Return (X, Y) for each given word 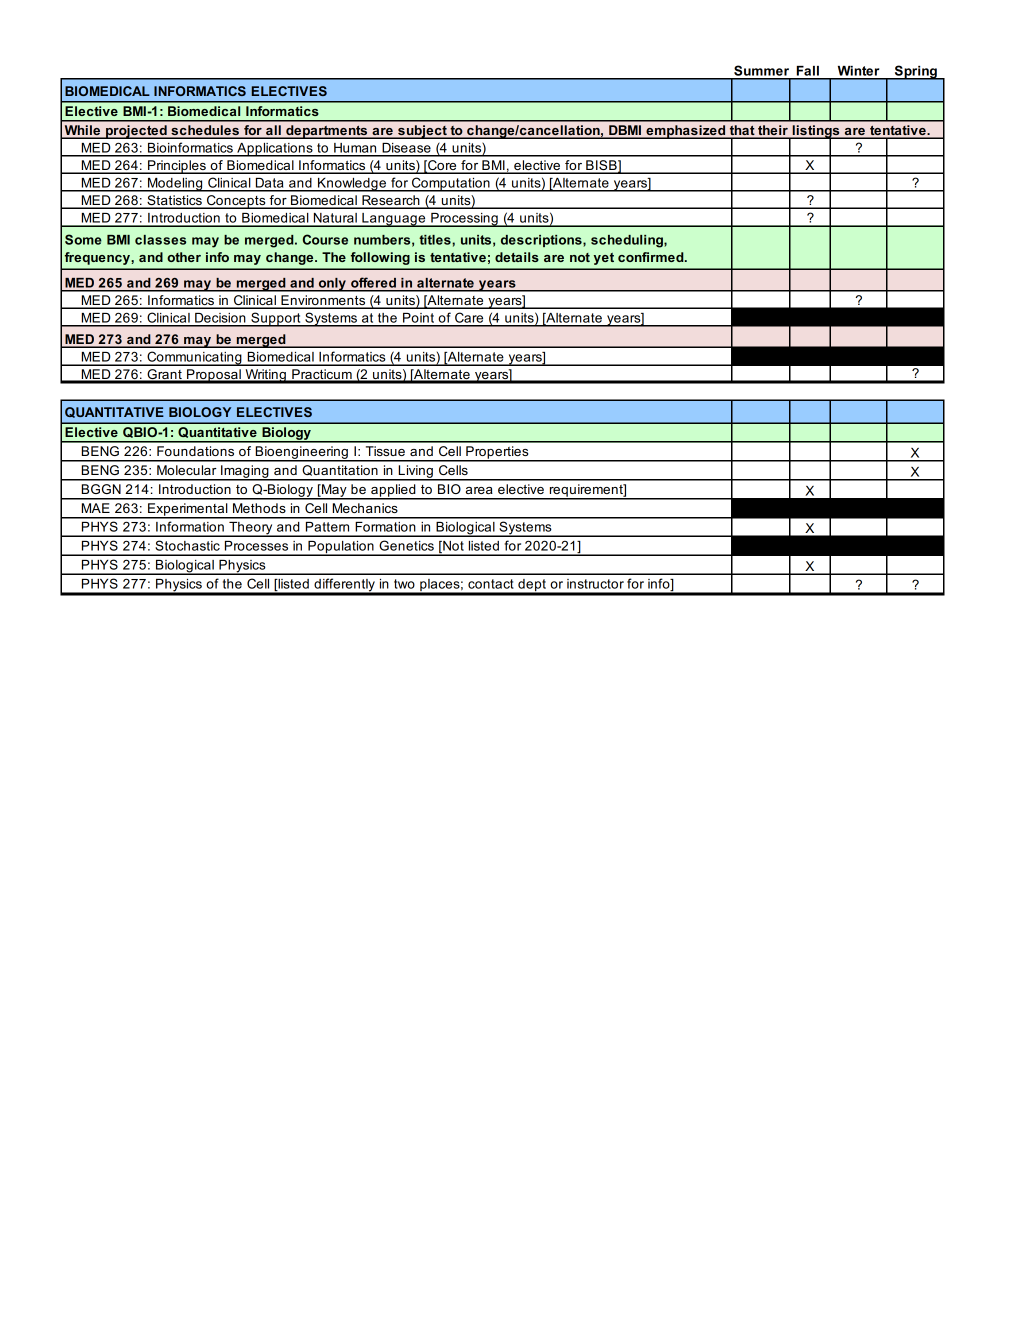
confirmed (652, 257)
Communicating (194, 358)
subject (422, 132)
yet (603, 259)
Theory (251, 529)
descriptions (542, 241)
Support (276, 319)
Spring (915, 72)
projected (136, 132)
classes (160, 240)
